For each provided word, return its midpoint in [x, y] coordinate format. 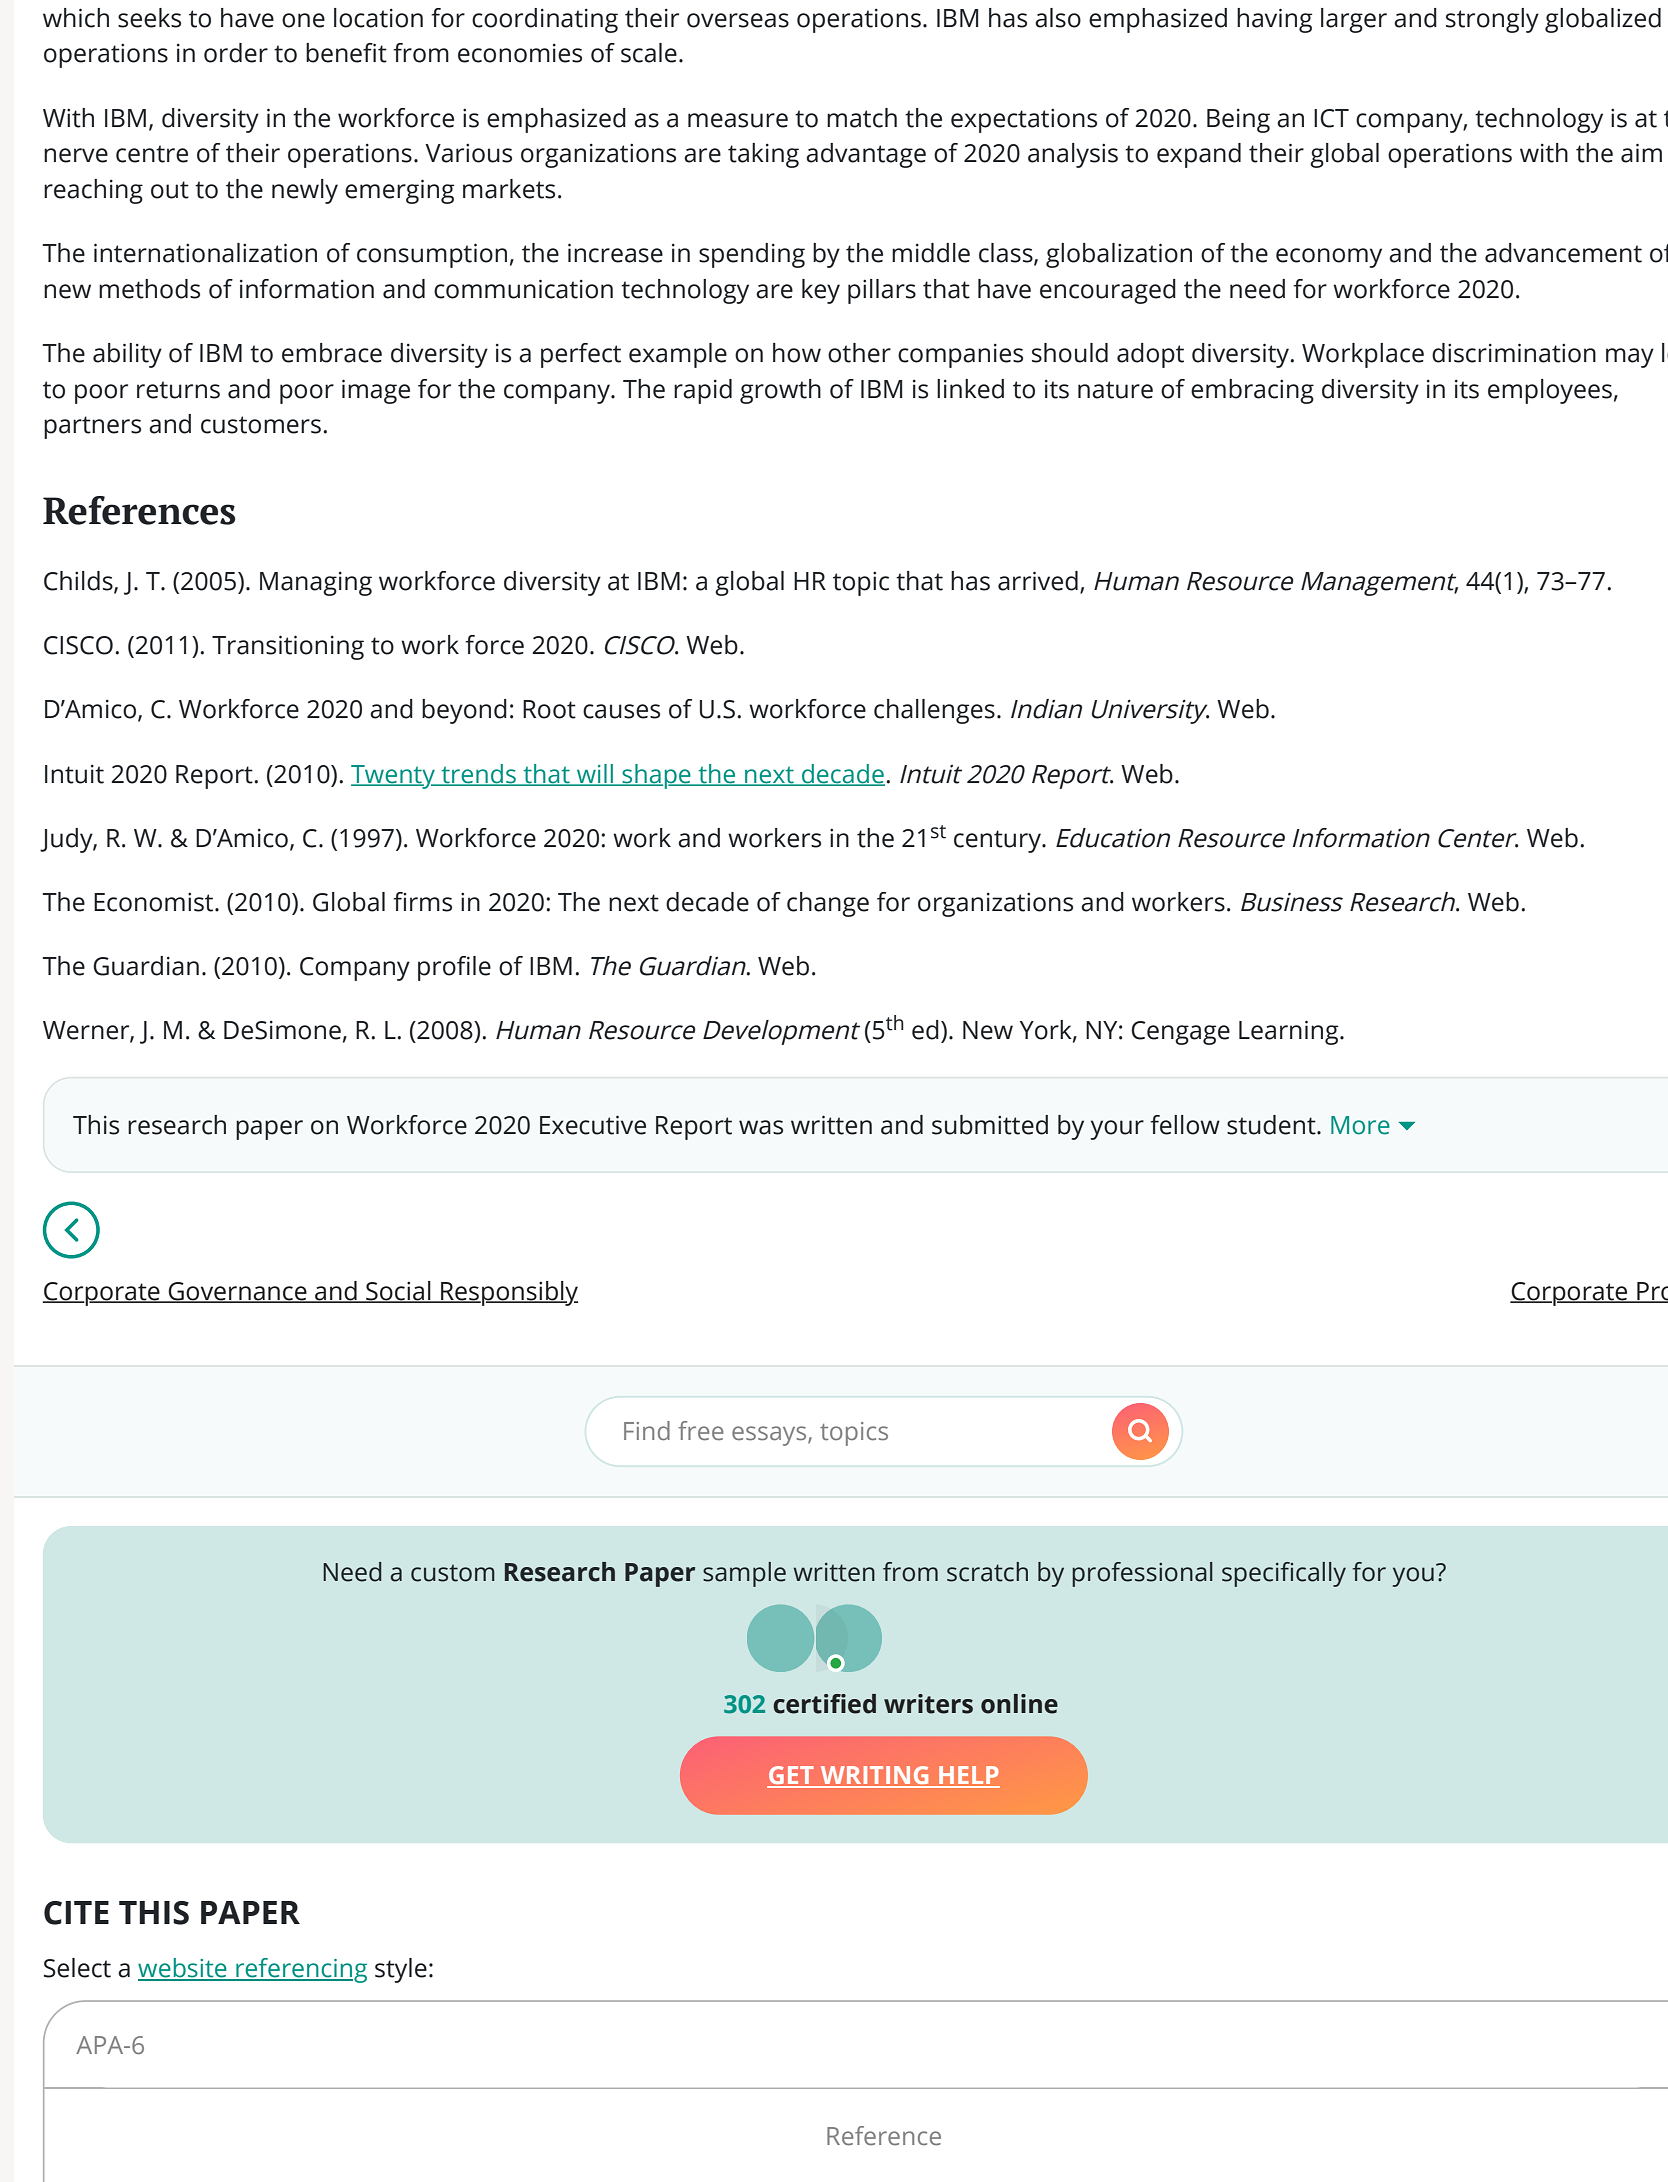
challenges [934, 711]
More [1360, 1125]
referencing [300, 1970]
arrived [1038, 581]
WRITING [874, 1776]
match [862, 118]
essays [770, 1436]
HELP [968, 1776]
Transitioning [288, 647]
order [236, 53]
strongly [1492, 20]
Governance [238, 1292]
